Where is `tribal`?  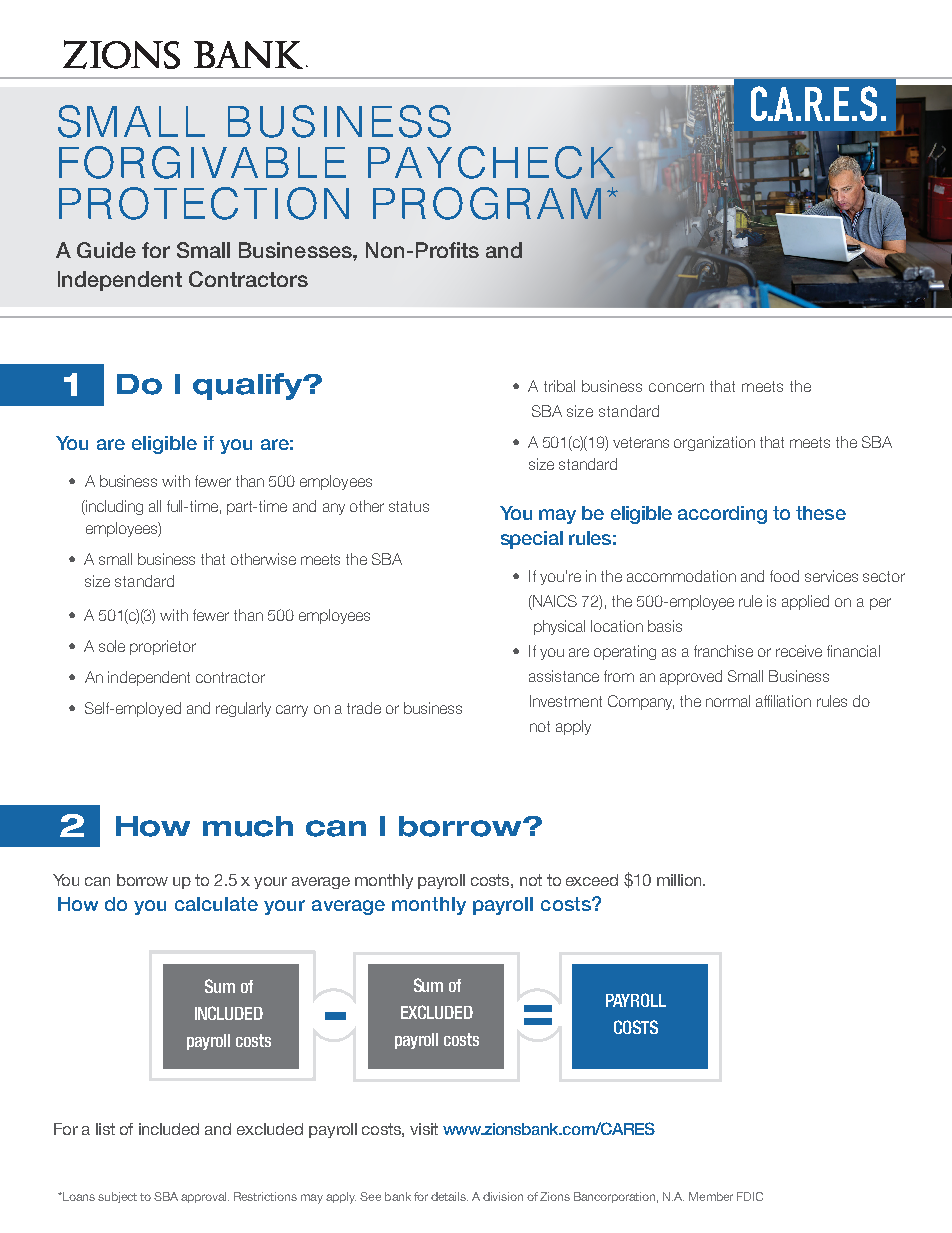
tribal is located at coordinates (559, 386).
